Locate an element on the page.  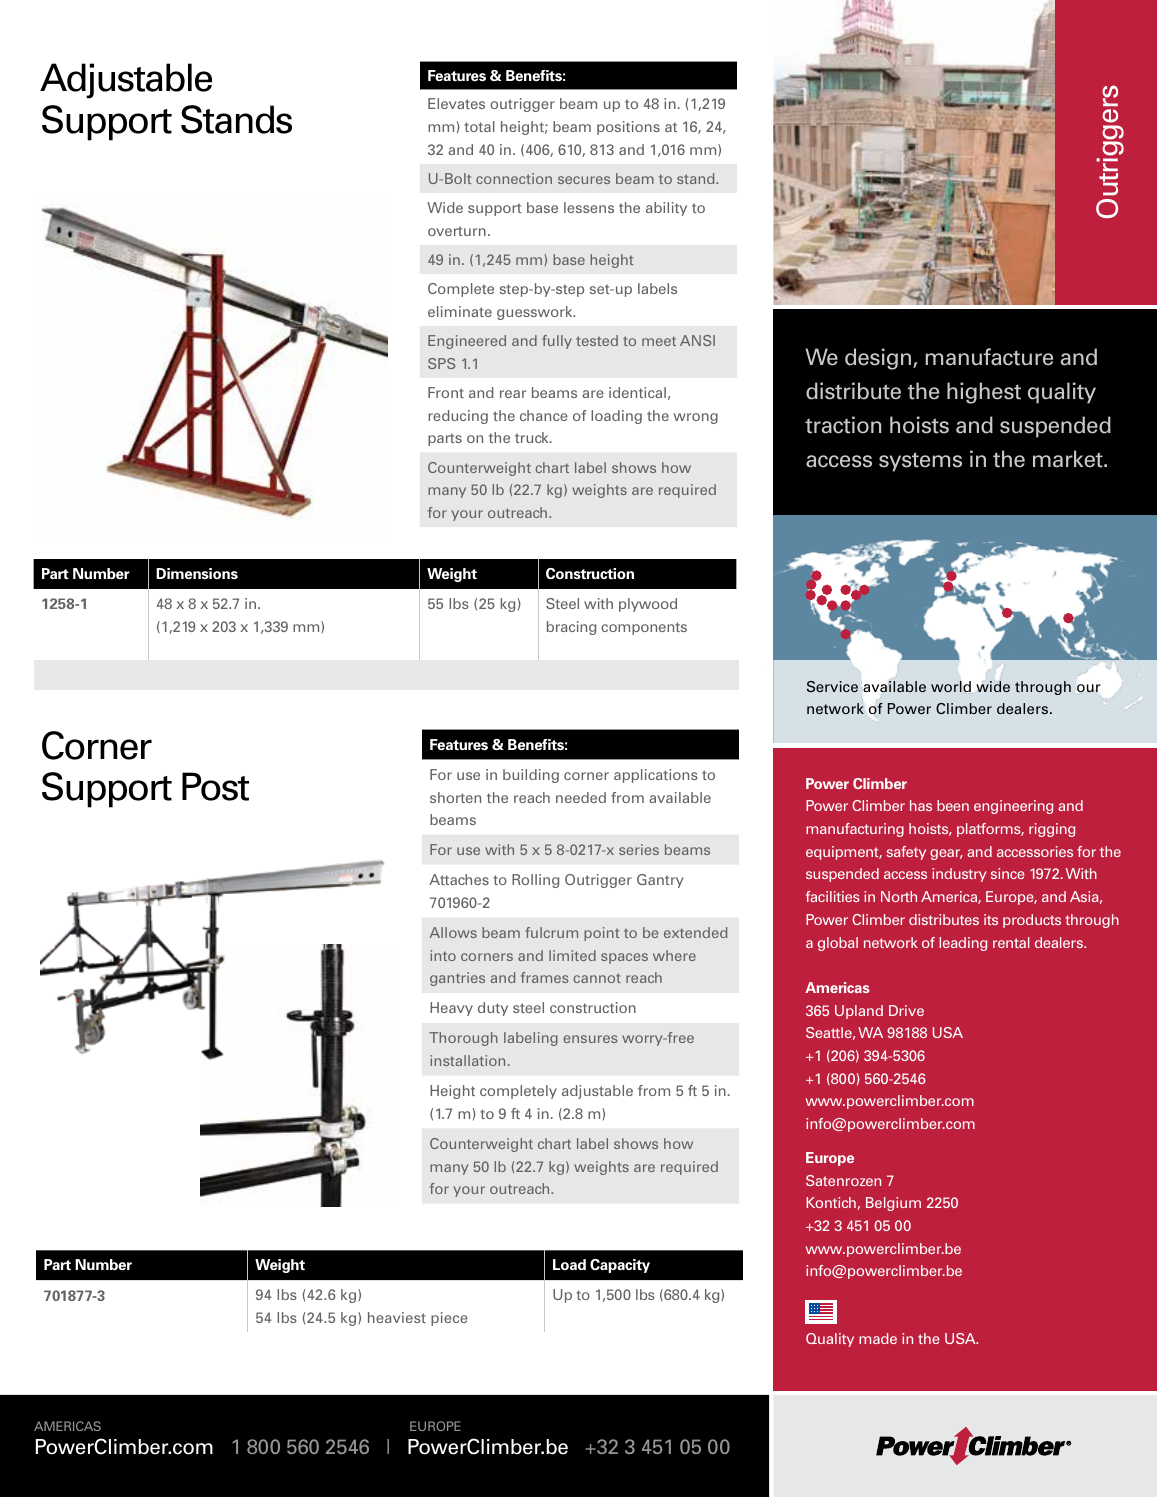
systems is located at coordinates (920, 462).
